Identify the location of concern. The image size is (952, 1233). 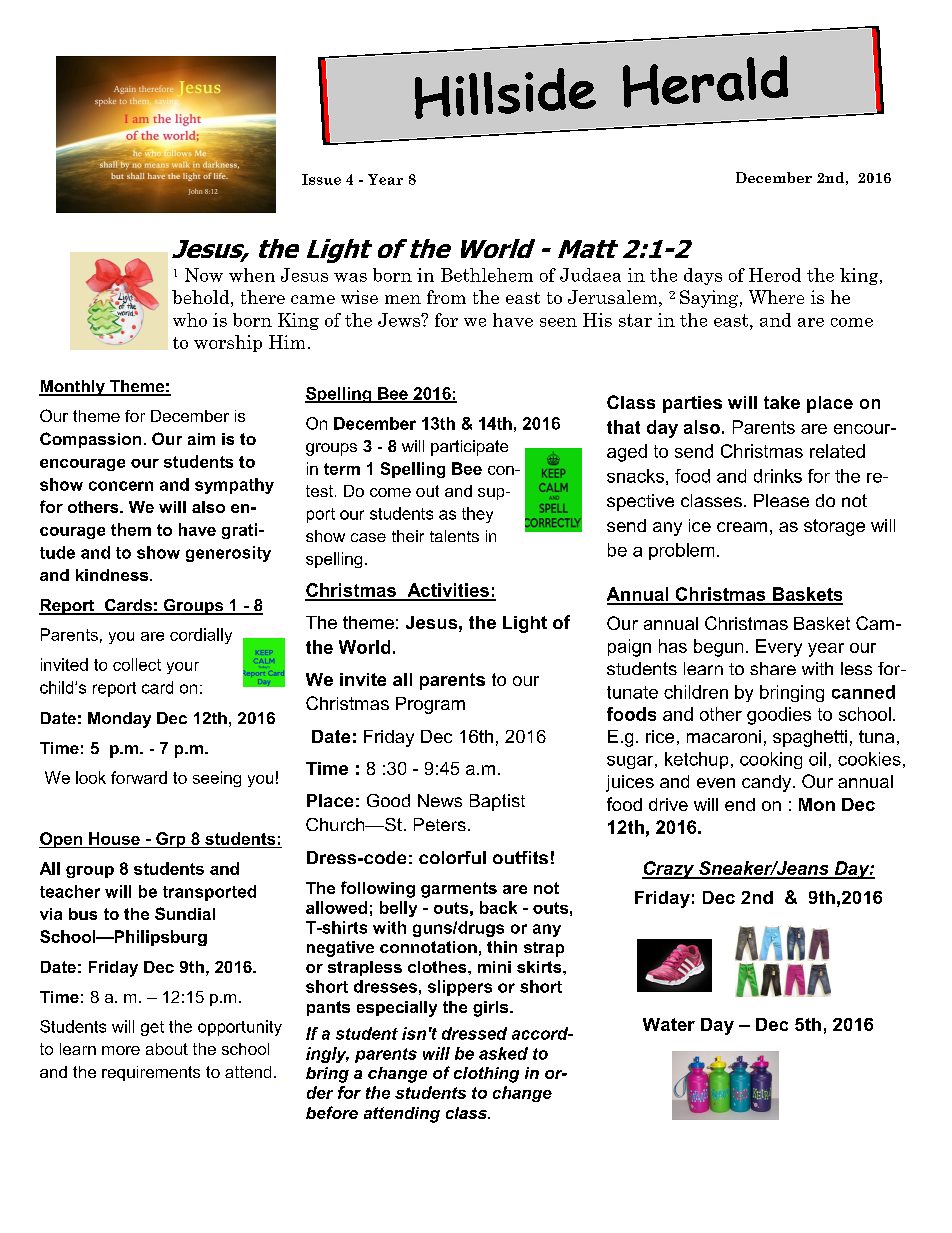
(121, 486).
